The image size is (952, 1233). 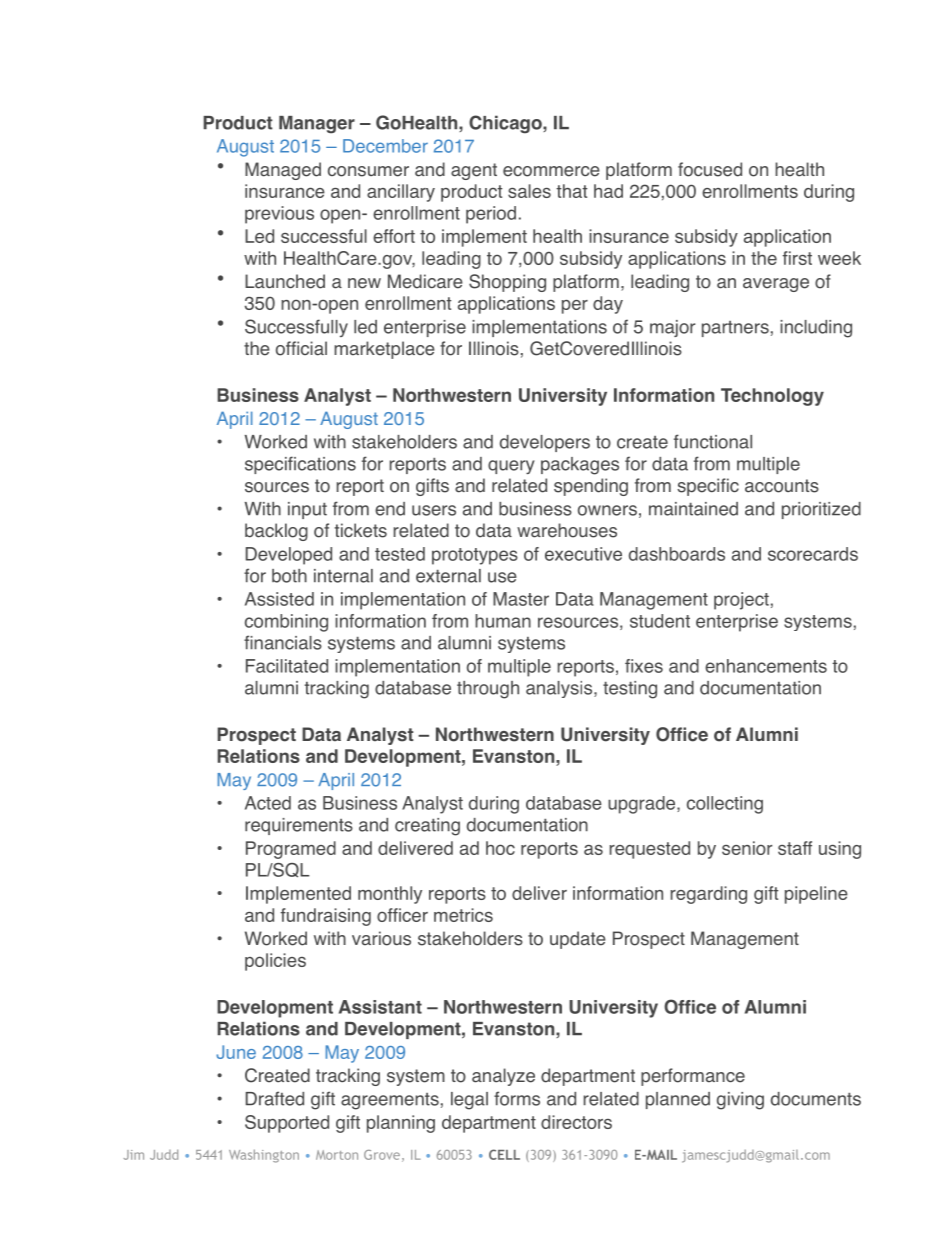 What do you see at coordinates (740, 1101) in the document?
I see `giving` at bounding box center [740, 1101].
